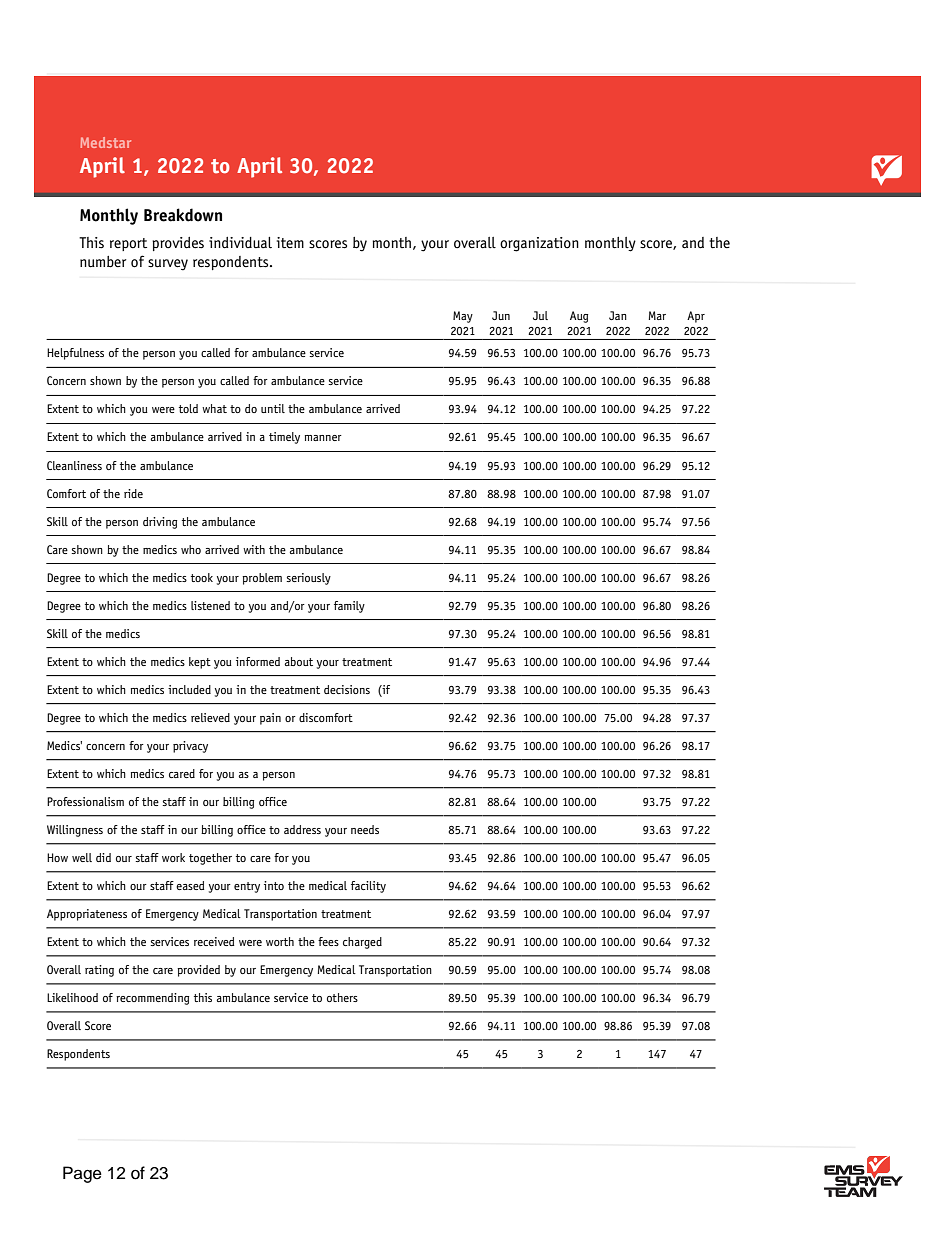 The height and width of the image is (1233, 952). I want to click on item, so click(290, 242).
